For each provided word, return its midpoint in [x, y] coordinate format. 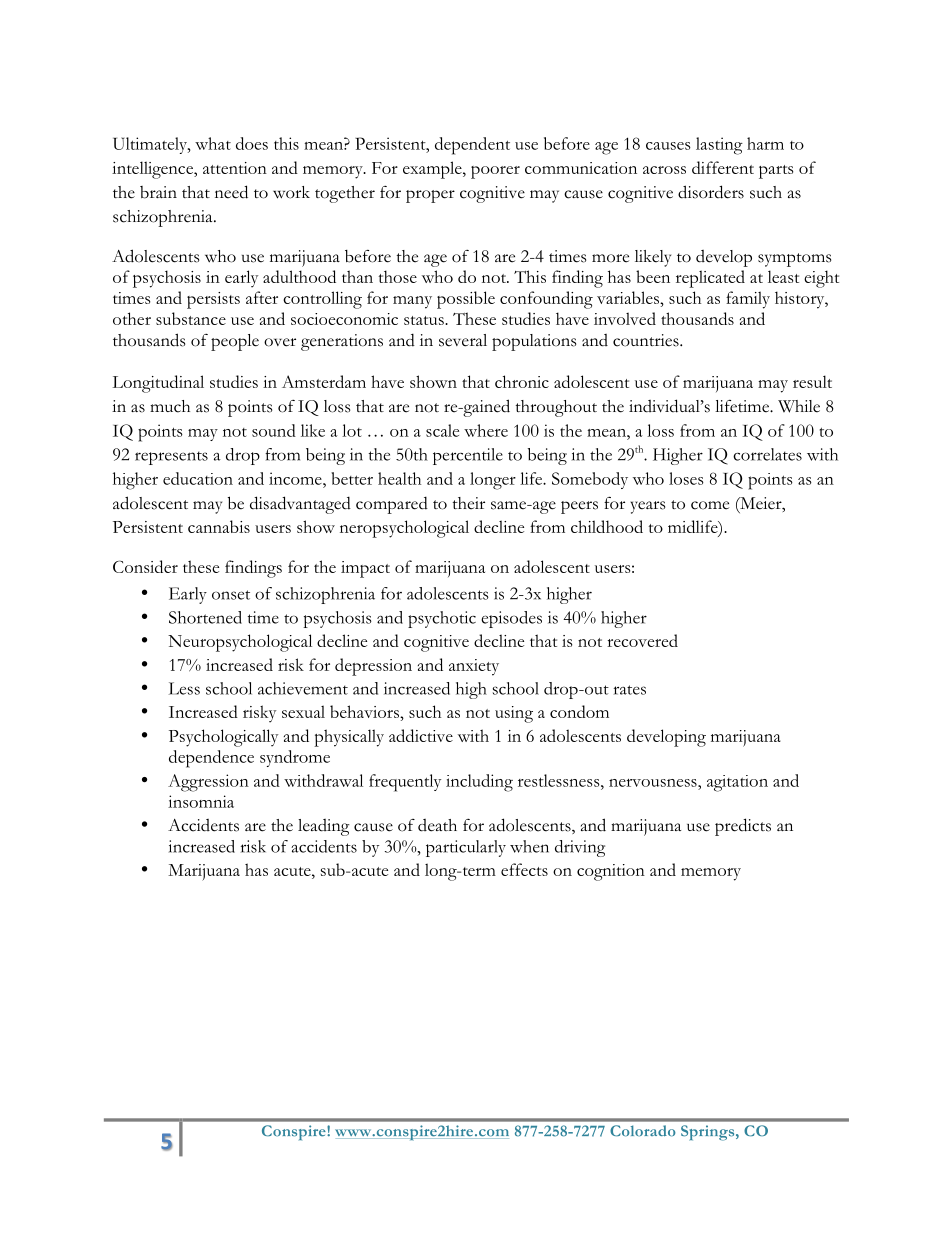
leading [324, 827]
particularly [466, 848]
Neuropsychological [240, 643]
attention [235, 168]
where [486, 430]
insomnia [201, 801]
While [799, 406]
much [170, 406]
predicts [743, 827]
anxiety [474, 667]
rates [630, 690]
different [723, 167]
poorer [495, 172]
